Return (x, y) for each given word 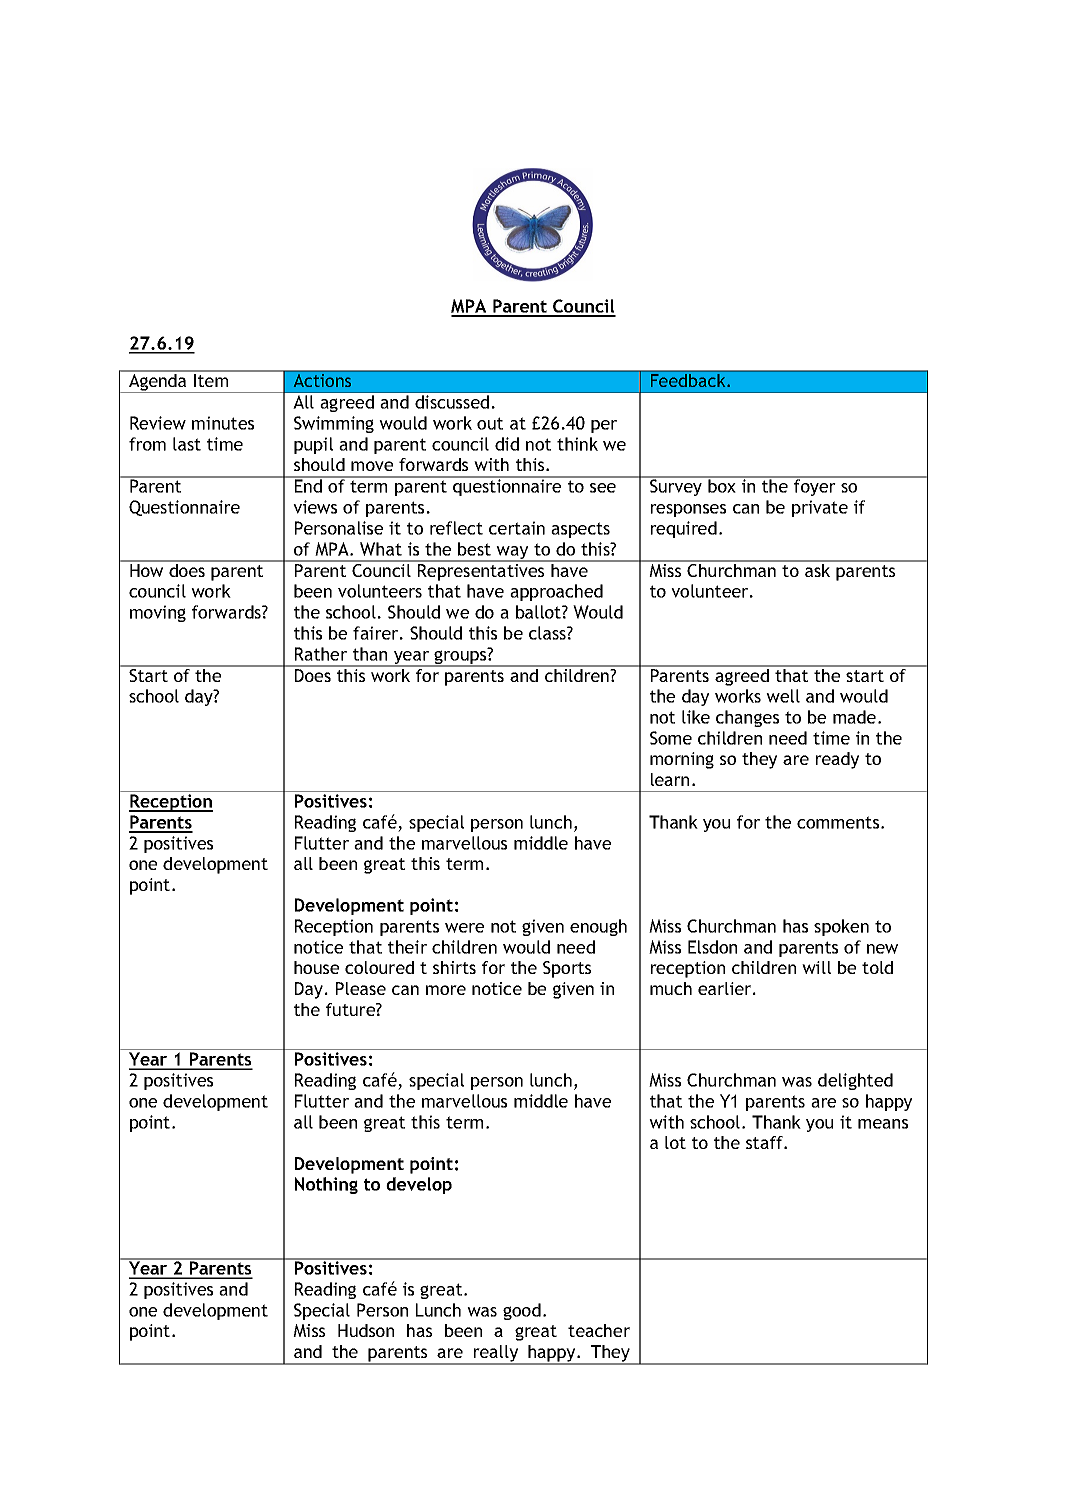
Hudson (366, 1330)
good (522, 1311)
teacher (599, 1330)
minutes (223, 423)
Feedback (689, 380)
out (490, 423)
